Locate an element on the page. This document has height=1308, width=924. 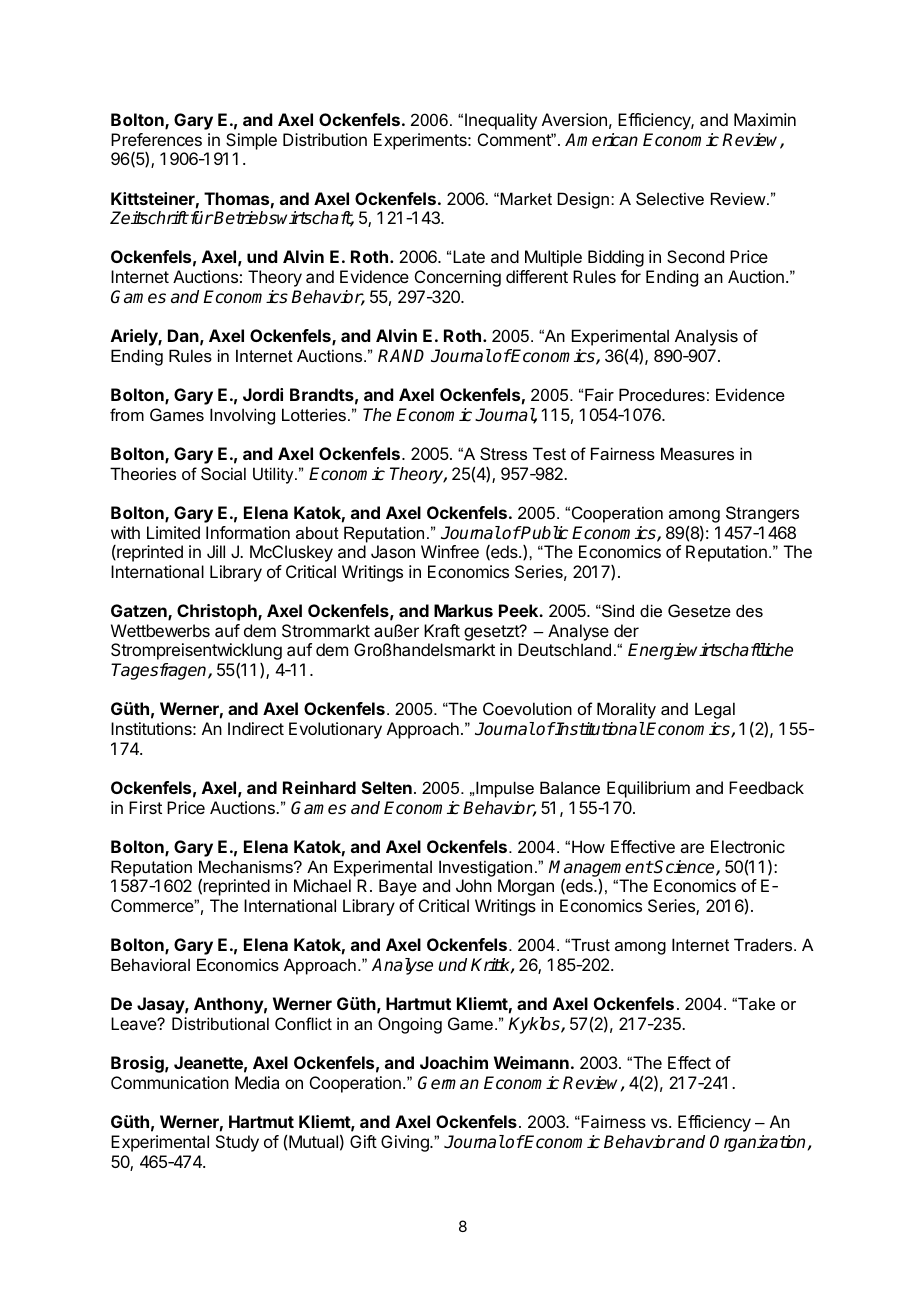
Mechanisms is located at coordinates (247, 866).
